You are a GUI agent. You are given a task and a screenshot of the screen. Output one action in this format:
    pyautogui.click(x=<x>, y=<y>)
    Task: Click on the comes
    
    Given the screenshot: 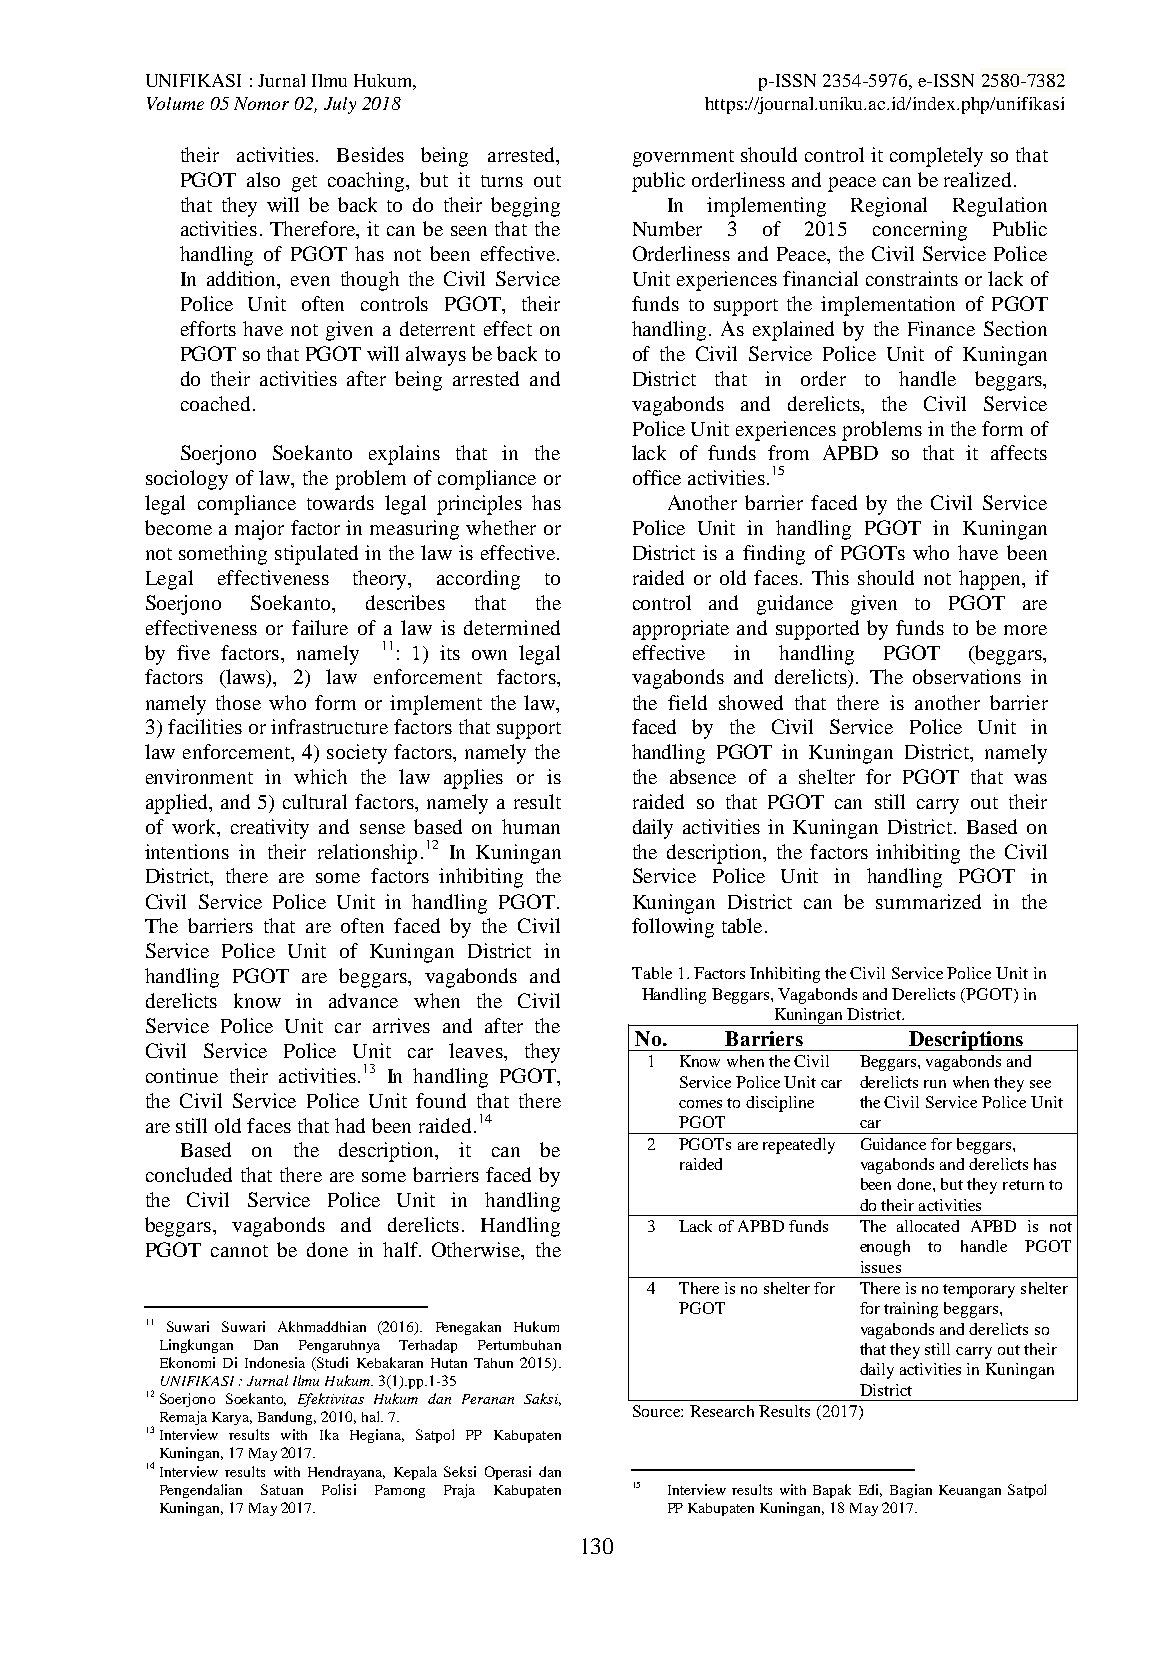 What is the action you would take?
    pyautogui.click(x=700, y=1104)
